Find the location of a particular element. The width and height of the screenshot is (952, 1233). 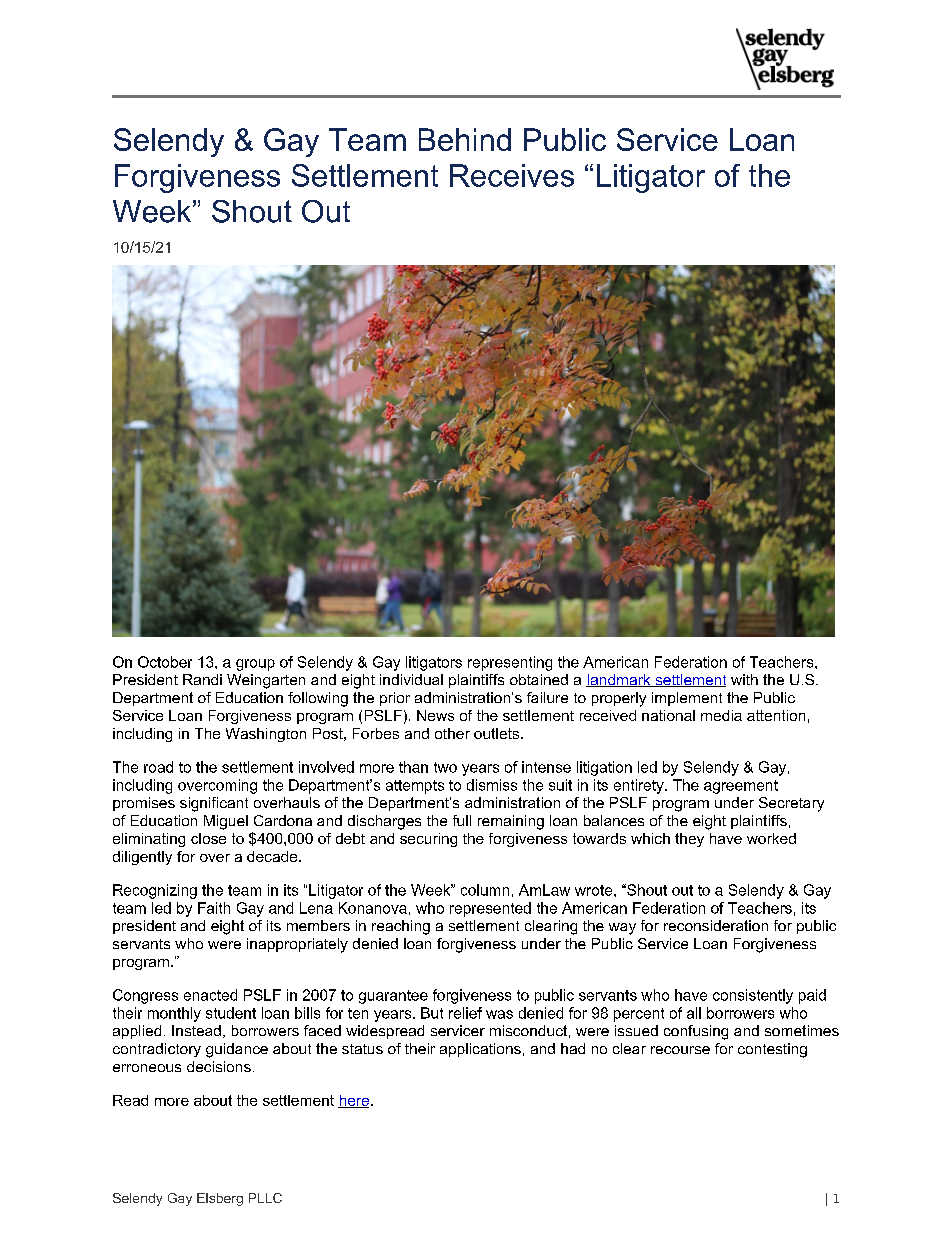

with is located at coordinates (744, 679).
